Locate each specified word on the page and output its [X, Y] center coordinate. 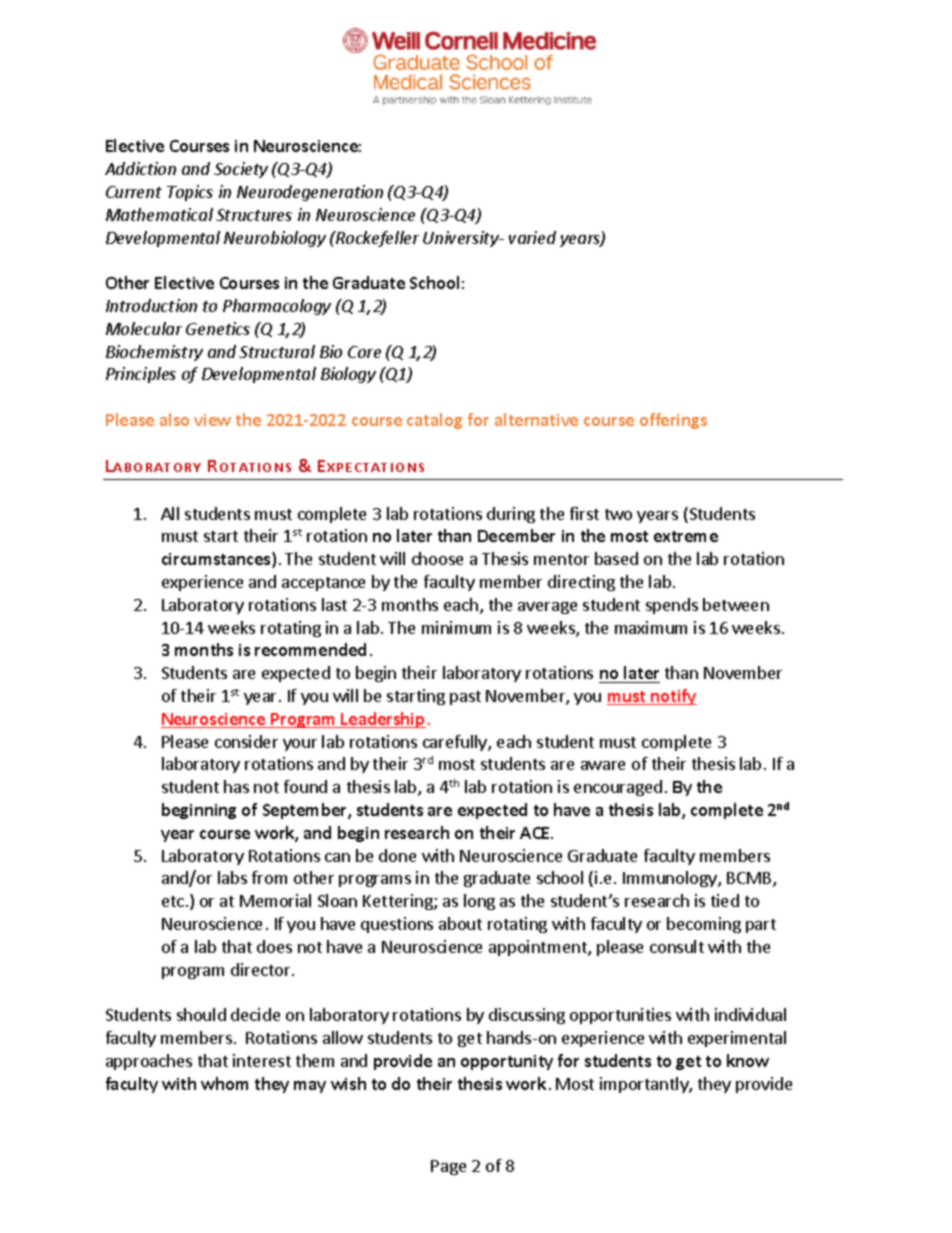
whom [224, 1083]
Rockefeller [376, 239]
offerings [673, 421]
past [465, 698]
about [460, 923]
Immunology [671, 879]
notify [673, 697]
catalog [434, 421]
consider [246, 741]
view [212, 420]
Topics [190, 193]
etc [173, 901]
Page [448, 1167]
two [618, 514]
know [748, 1060]
